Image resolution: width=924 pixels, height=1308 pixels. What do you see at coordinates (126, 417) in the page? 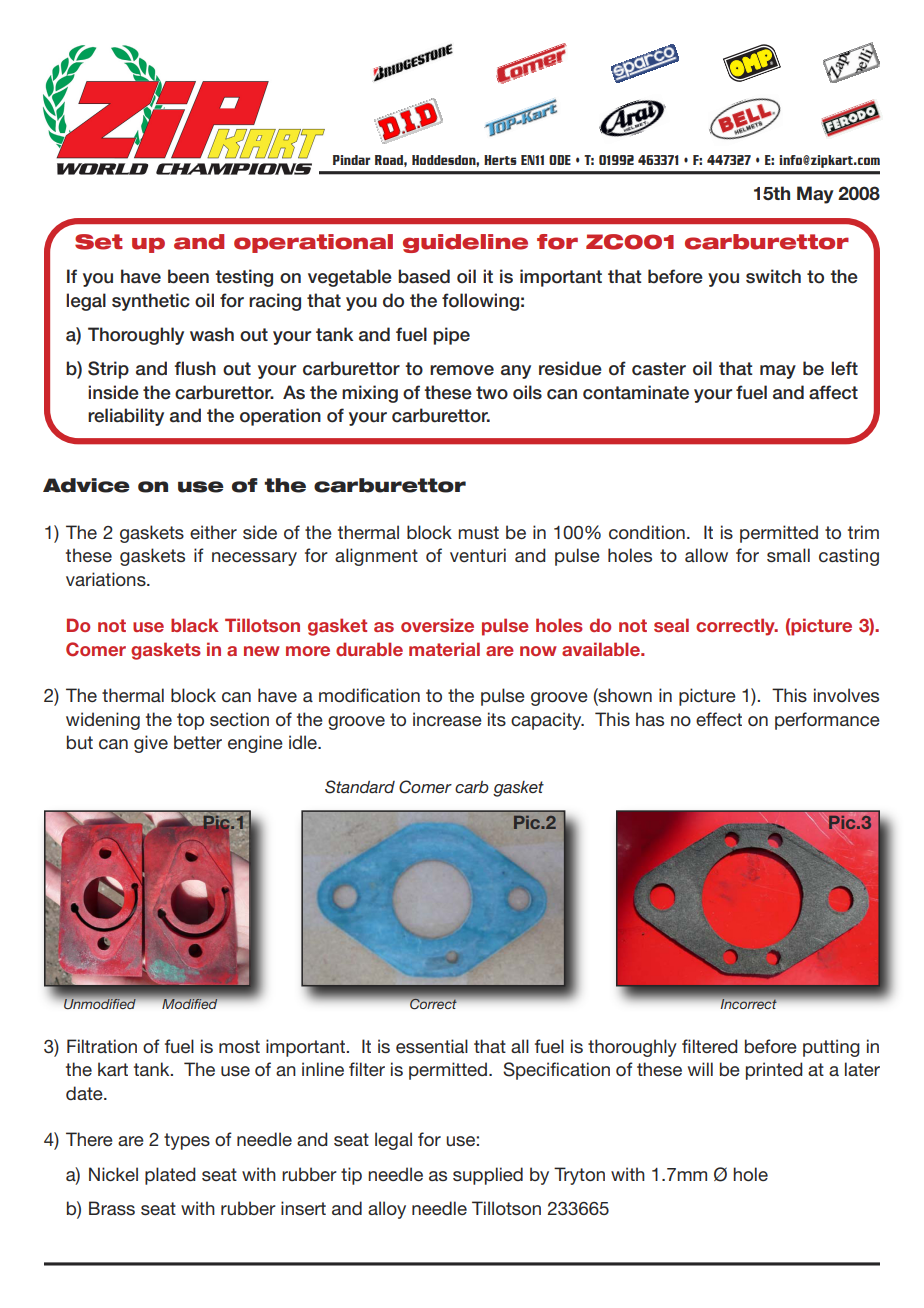
I see `reliability` at bounding box center [126, 417].
